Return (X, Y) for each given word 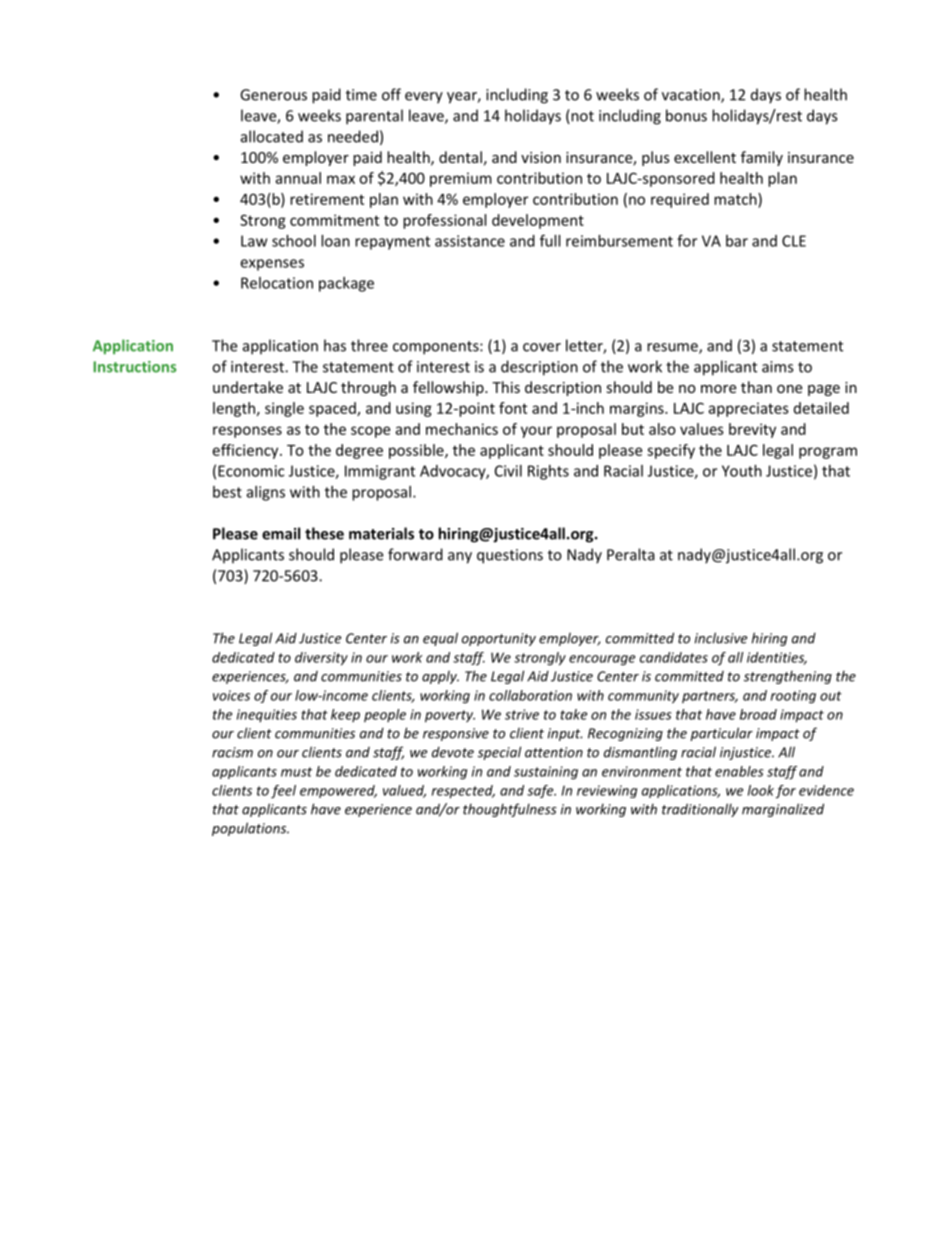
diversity (321, 659)
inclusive (721, 638)
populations (250, 829)
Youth (742, 471)
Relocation (277, 283)
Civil (508, 471)
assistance (470, 241)
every (424, 98)
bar (737, 241)
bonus (686, 115)
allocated (272, 136)
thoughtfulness (510, 810)
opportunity (499, 639)
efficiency (247, 451)
